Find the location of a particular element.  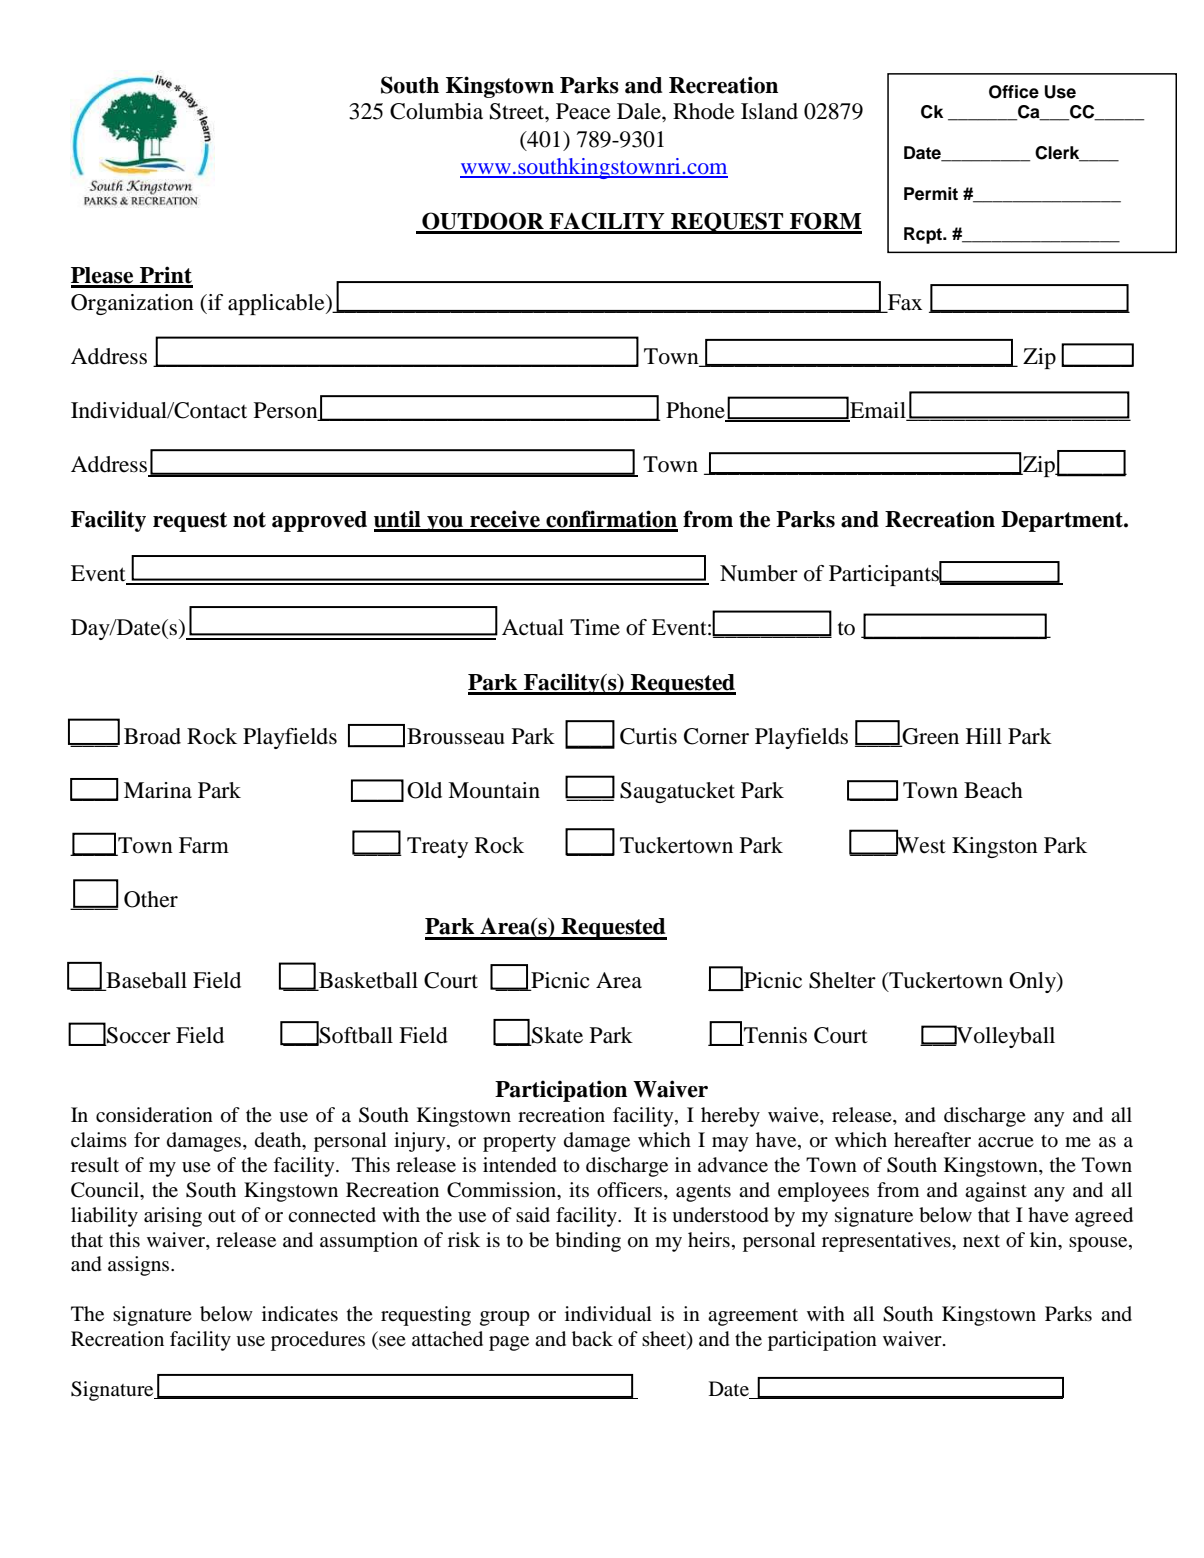

Hill is located at coordinates (984, 736).
